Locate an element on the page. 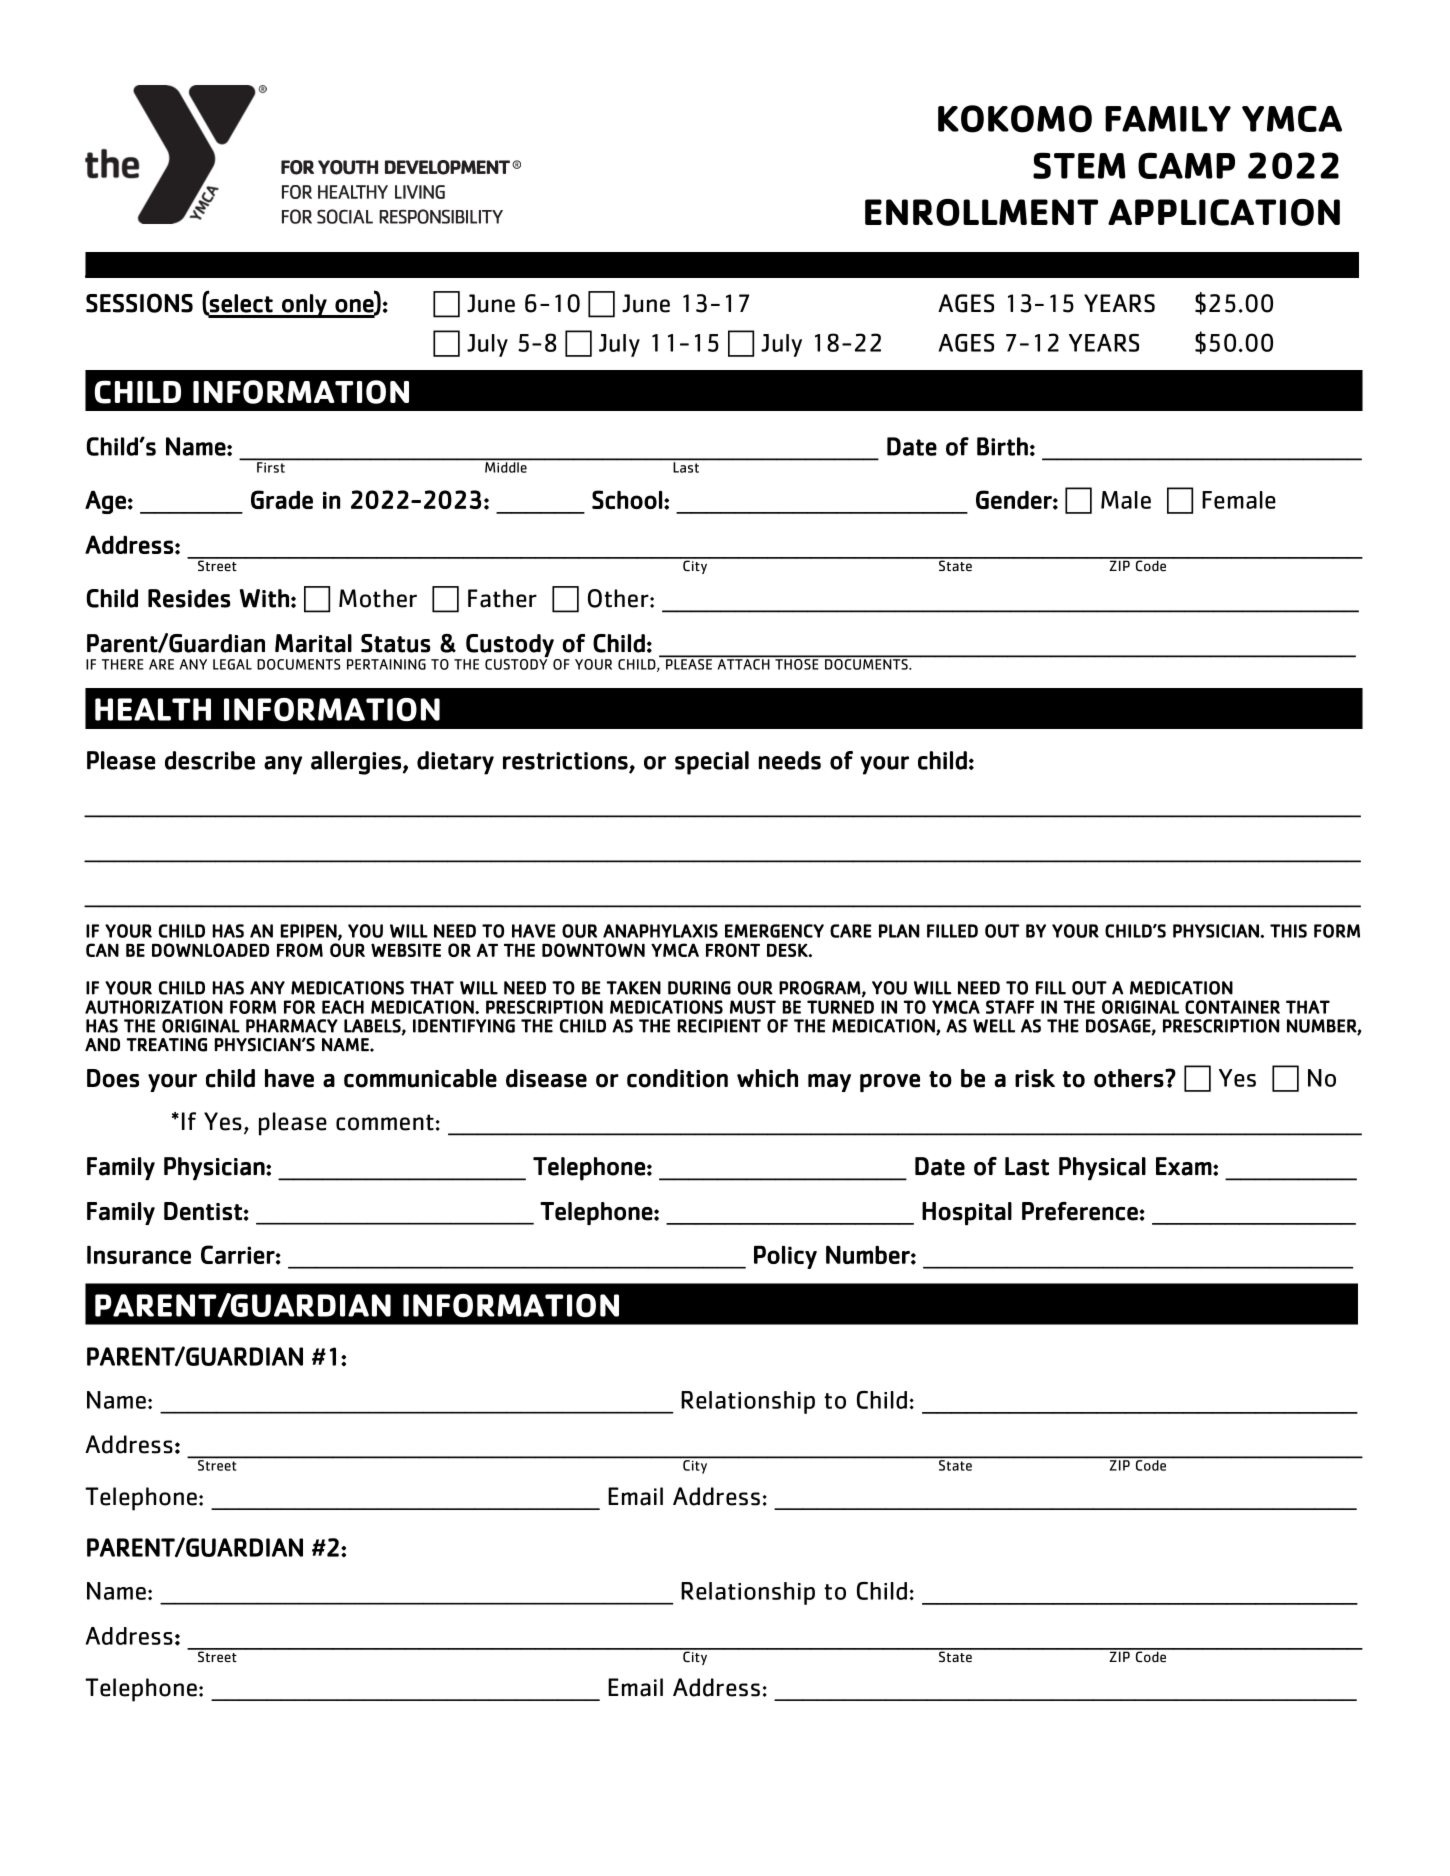 The width and height of the page is (1450, 1876). ENROLLMENT is located at coordinates (981, 212).
